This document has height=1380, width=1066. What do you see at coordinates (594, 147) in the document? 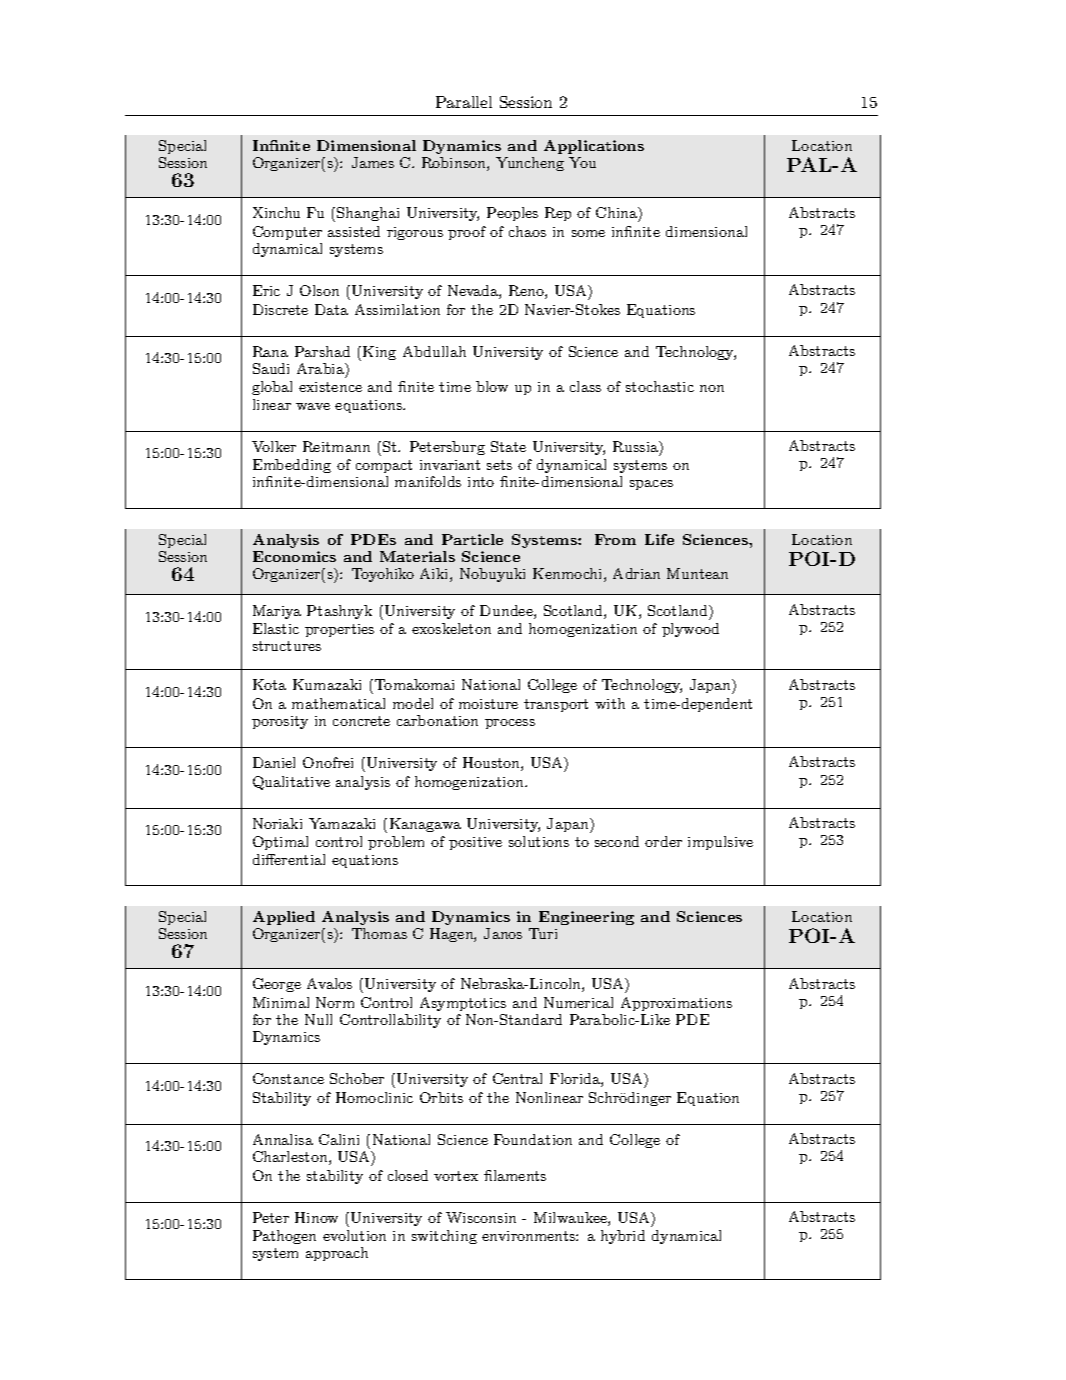
I see `Applications` at bounding box center [594, 147].
